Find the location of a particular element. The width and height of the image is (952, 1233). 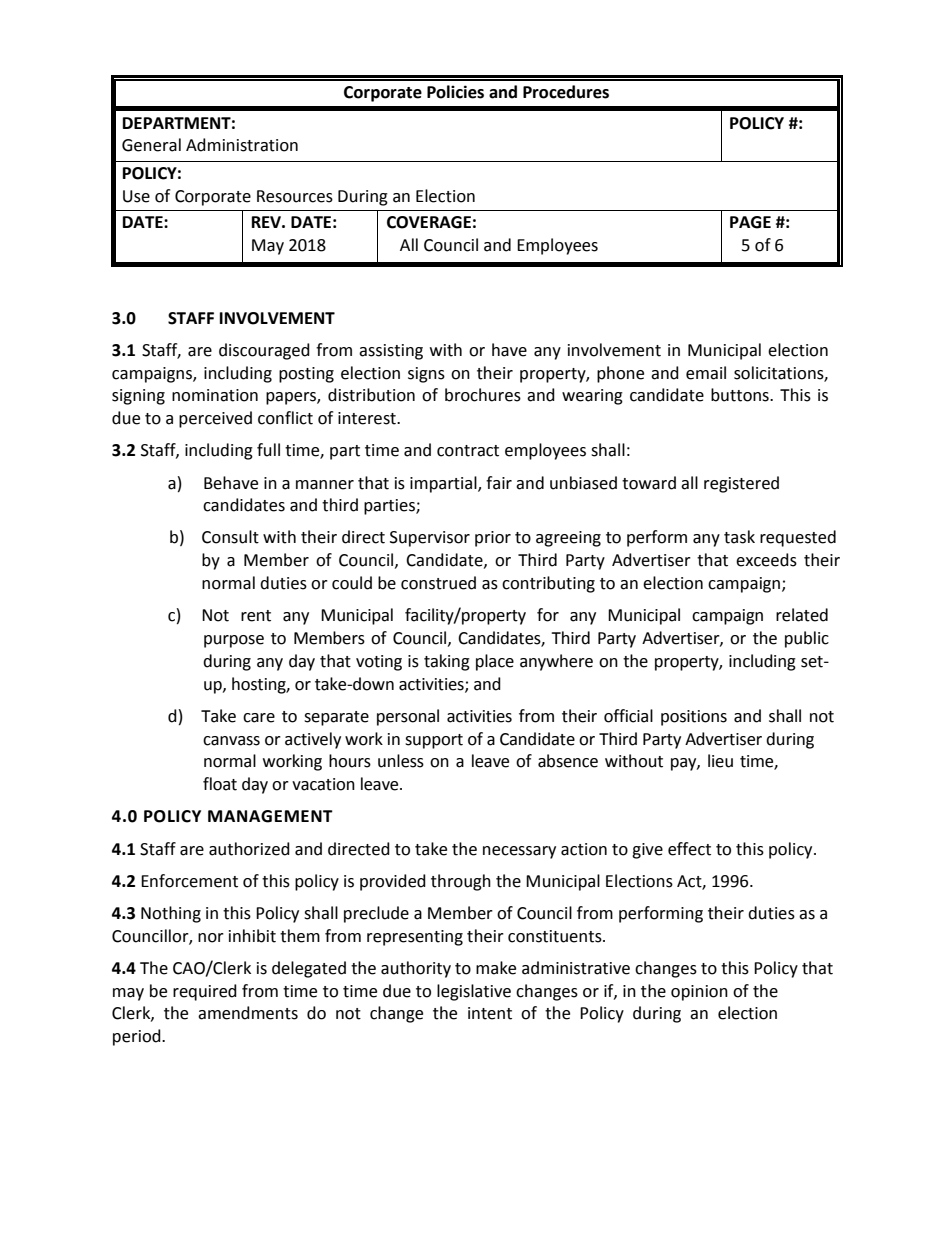

support is located at coordinates (434, 741).
